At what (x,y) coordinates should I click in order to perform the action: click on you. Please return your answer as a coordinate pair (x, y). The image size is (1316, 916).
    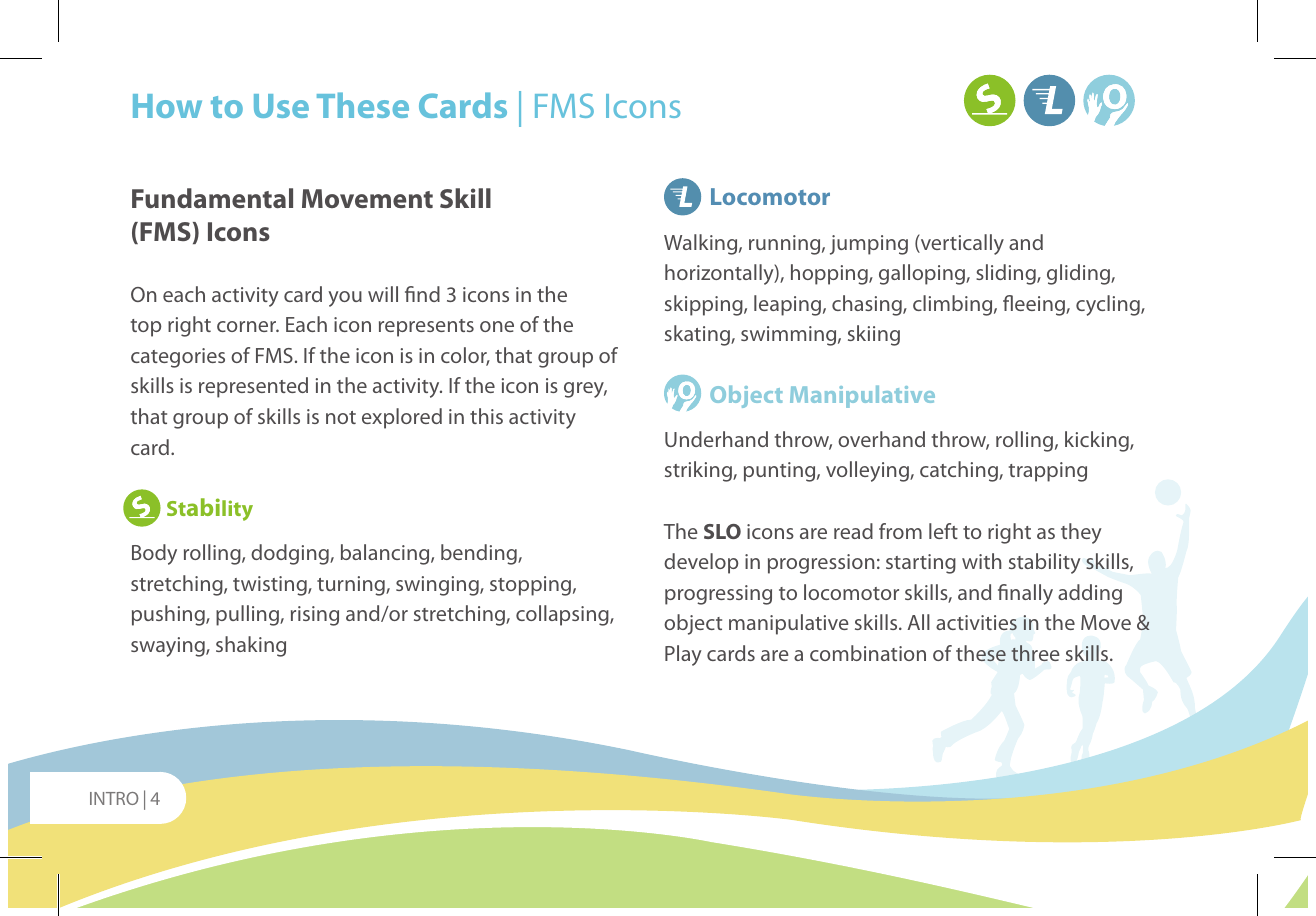
    Looking at the image, I should click on (345, 299).
